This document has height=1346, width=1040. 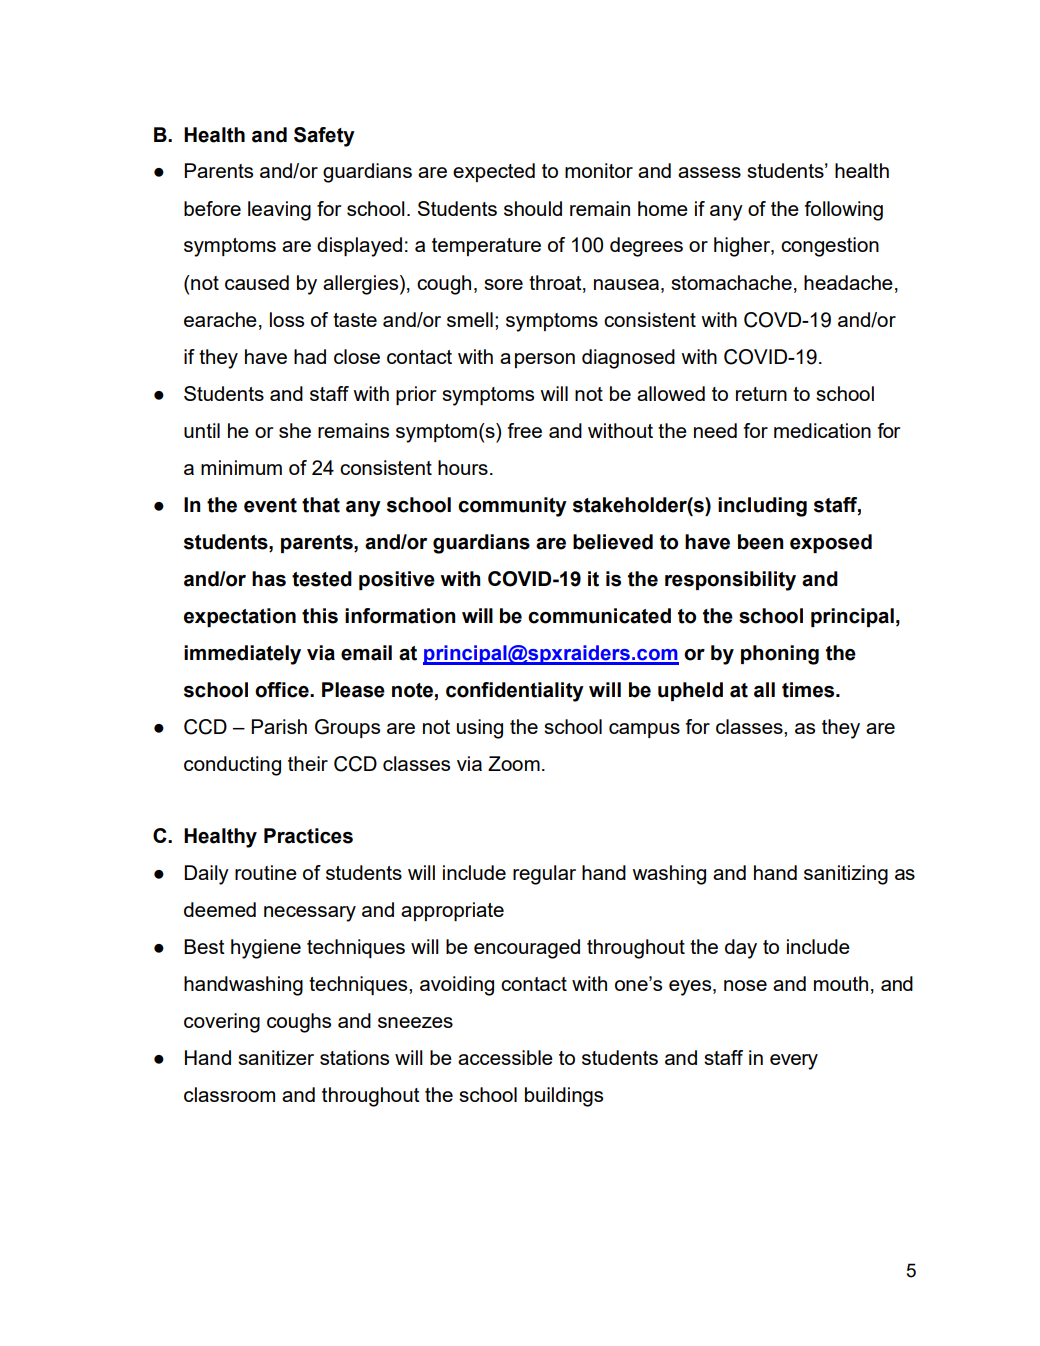 What do you see at coordinates (276, 1057) in the document?
I see `sanitizer` at bounding box center [276, 1057].
